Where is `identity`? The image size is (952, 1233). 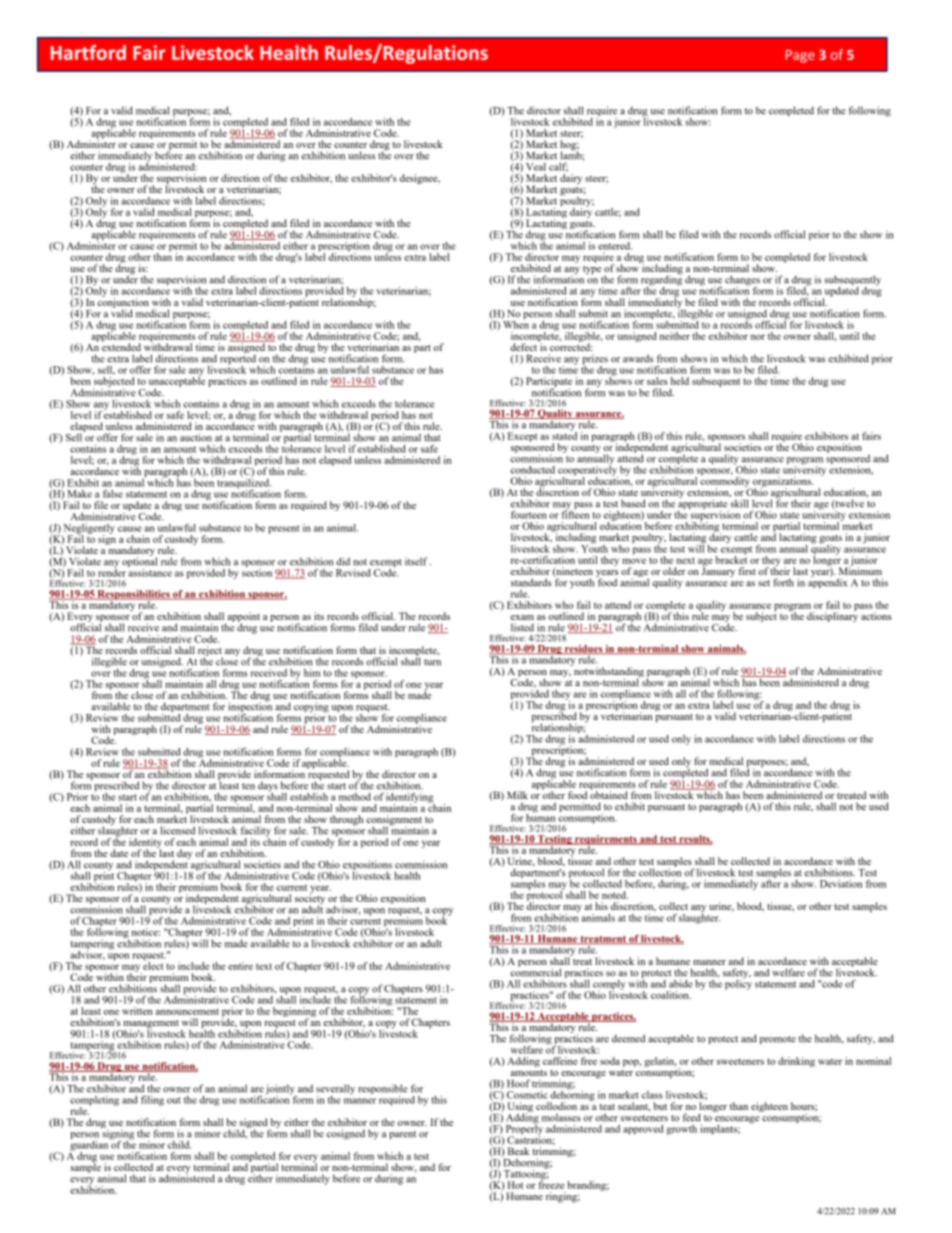 identity is located at coordinates (145, 844).
